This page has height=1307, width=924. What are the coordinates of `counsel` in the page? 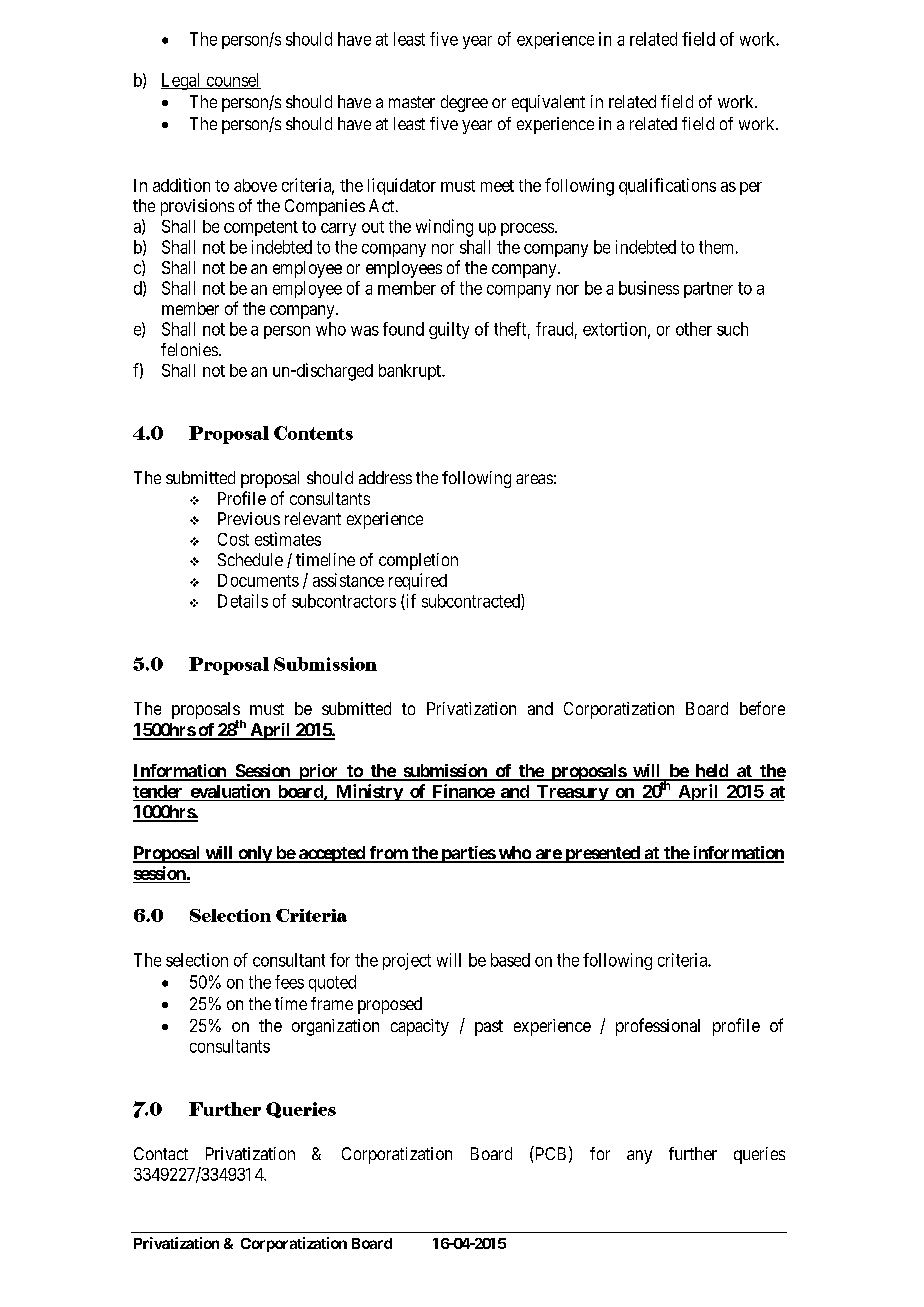 It's located at (232, 81).
